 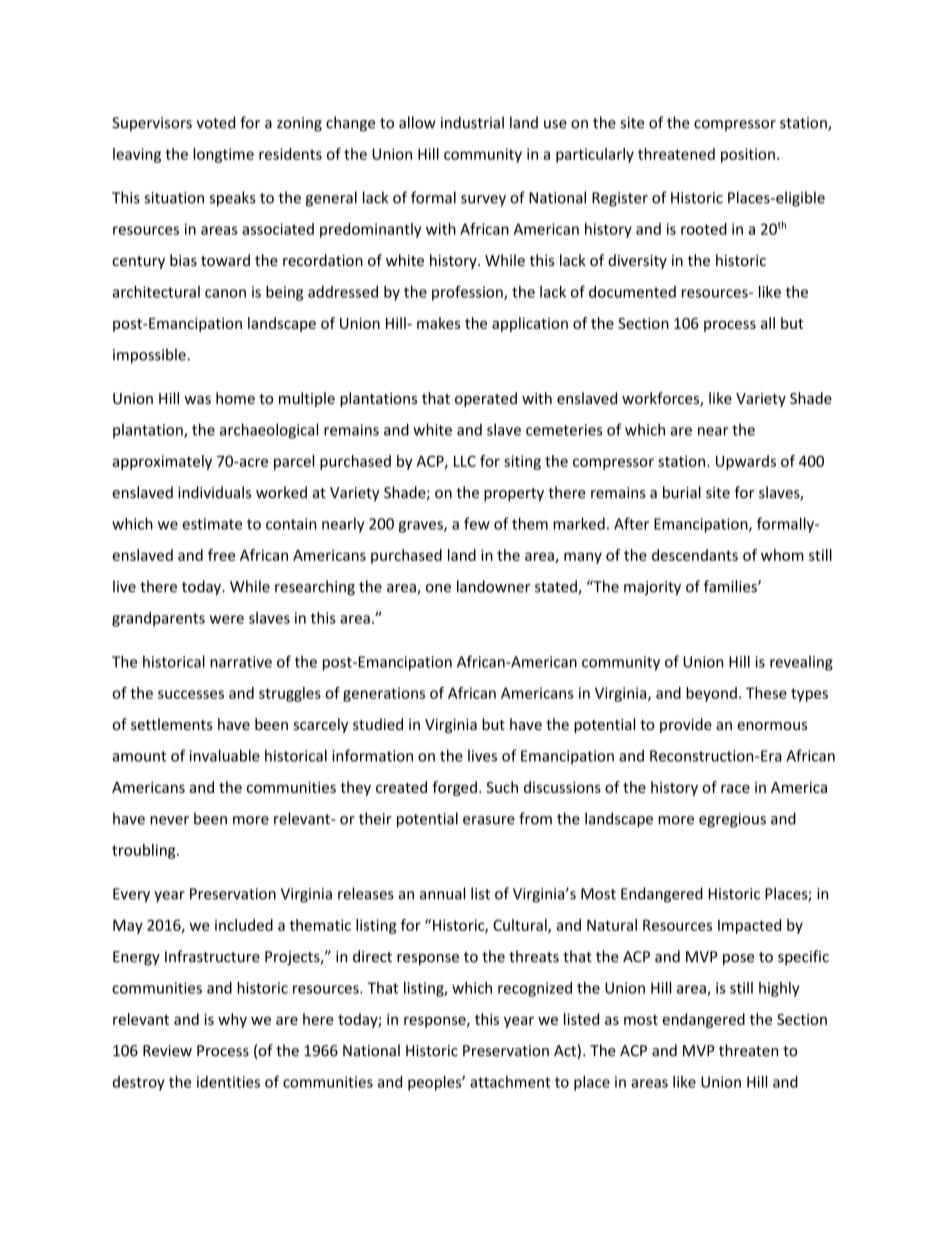 I want to click on troubling, so click(x=145, y=851).
